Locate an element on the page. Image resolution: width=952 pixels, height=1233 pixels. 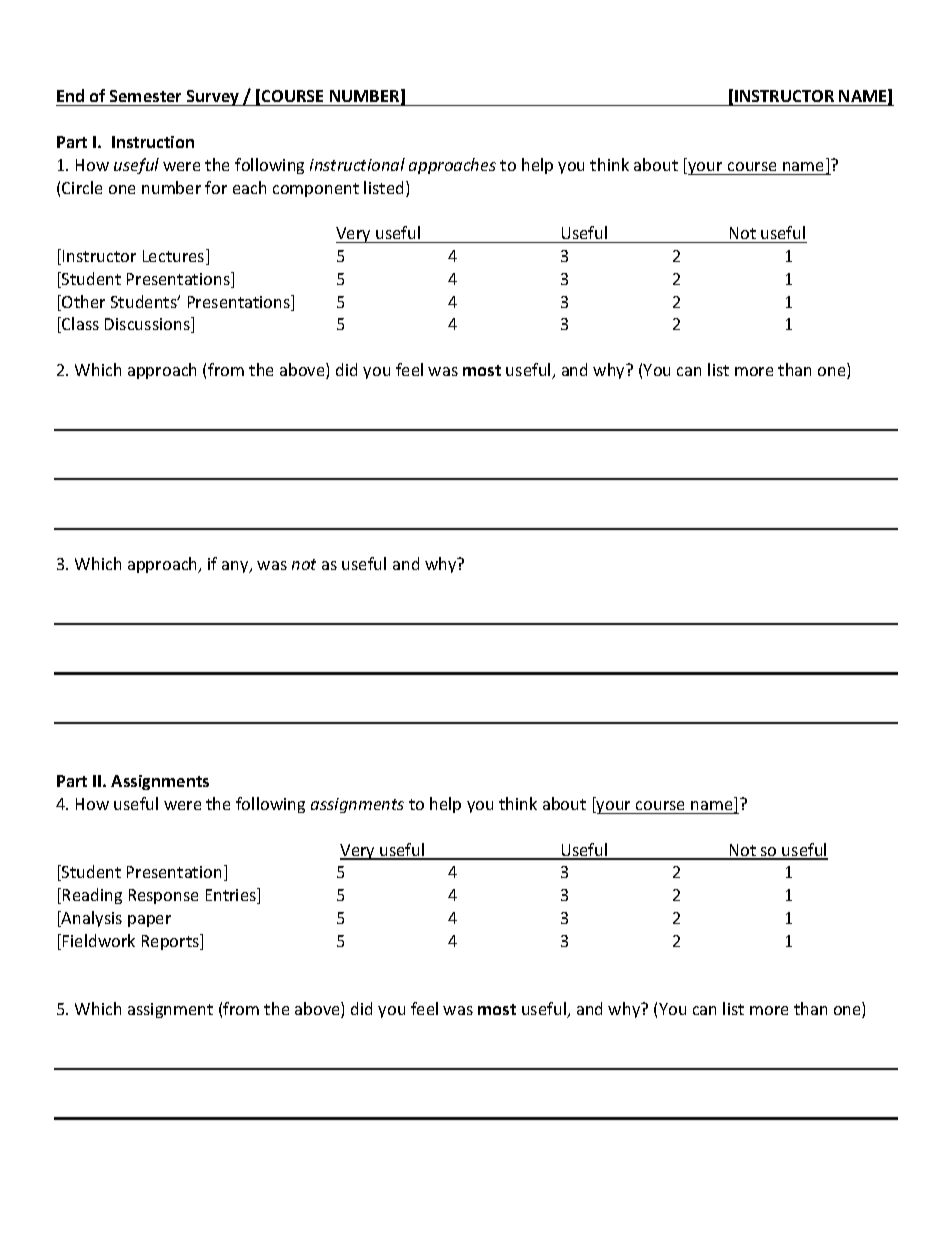
End is located at coordinates (71, 97).
